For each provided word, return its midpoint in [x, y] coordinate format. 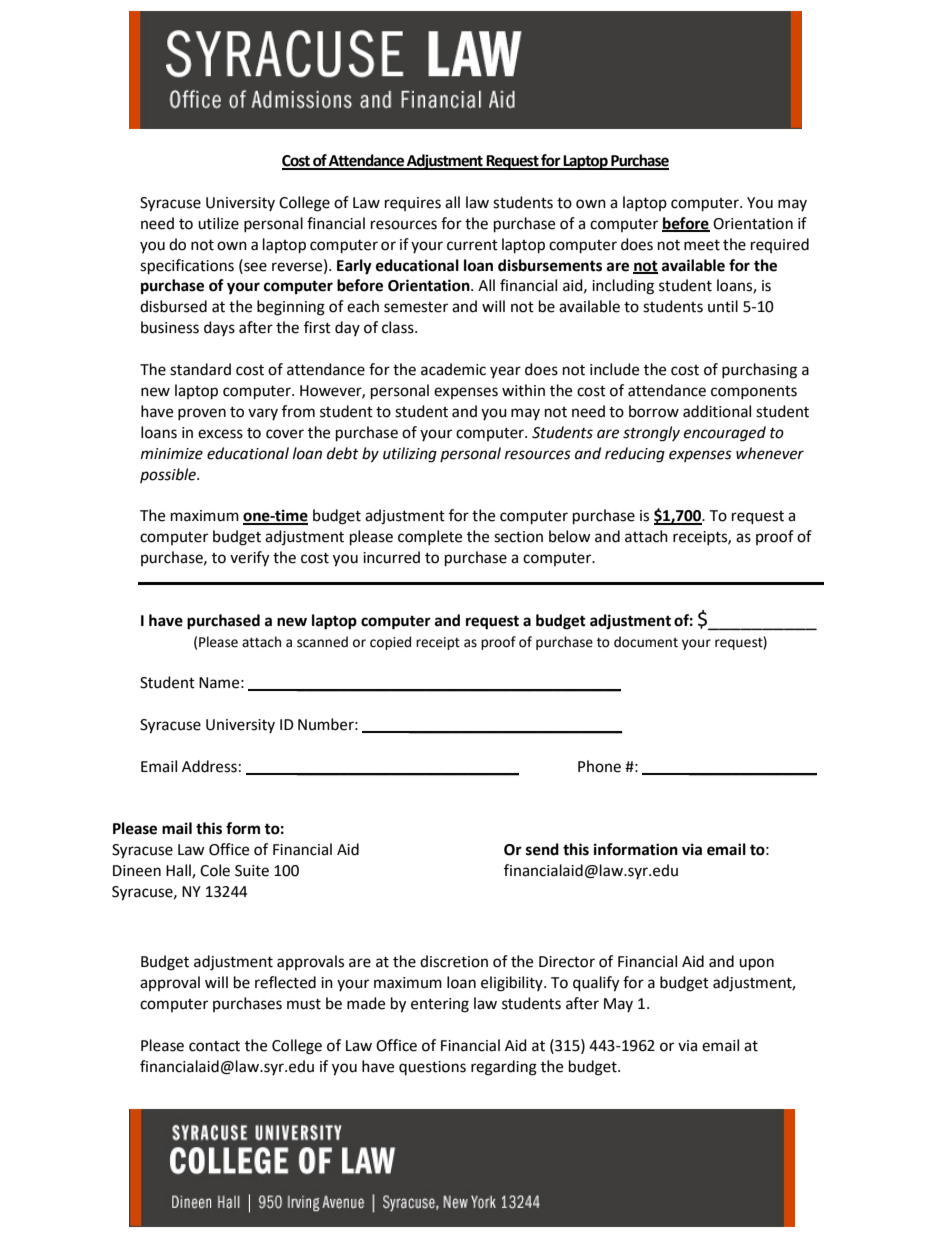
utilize [218, 223]
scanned [322, 642]
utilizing [410, 455]
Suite [252, 871]
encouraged [725, 434]
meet [702, 245]
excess [220, 434]
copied [390, 643]
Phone [599, 766]
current [472, 245]
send [542, 849]
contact [214, 1046]
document [646, 642]
